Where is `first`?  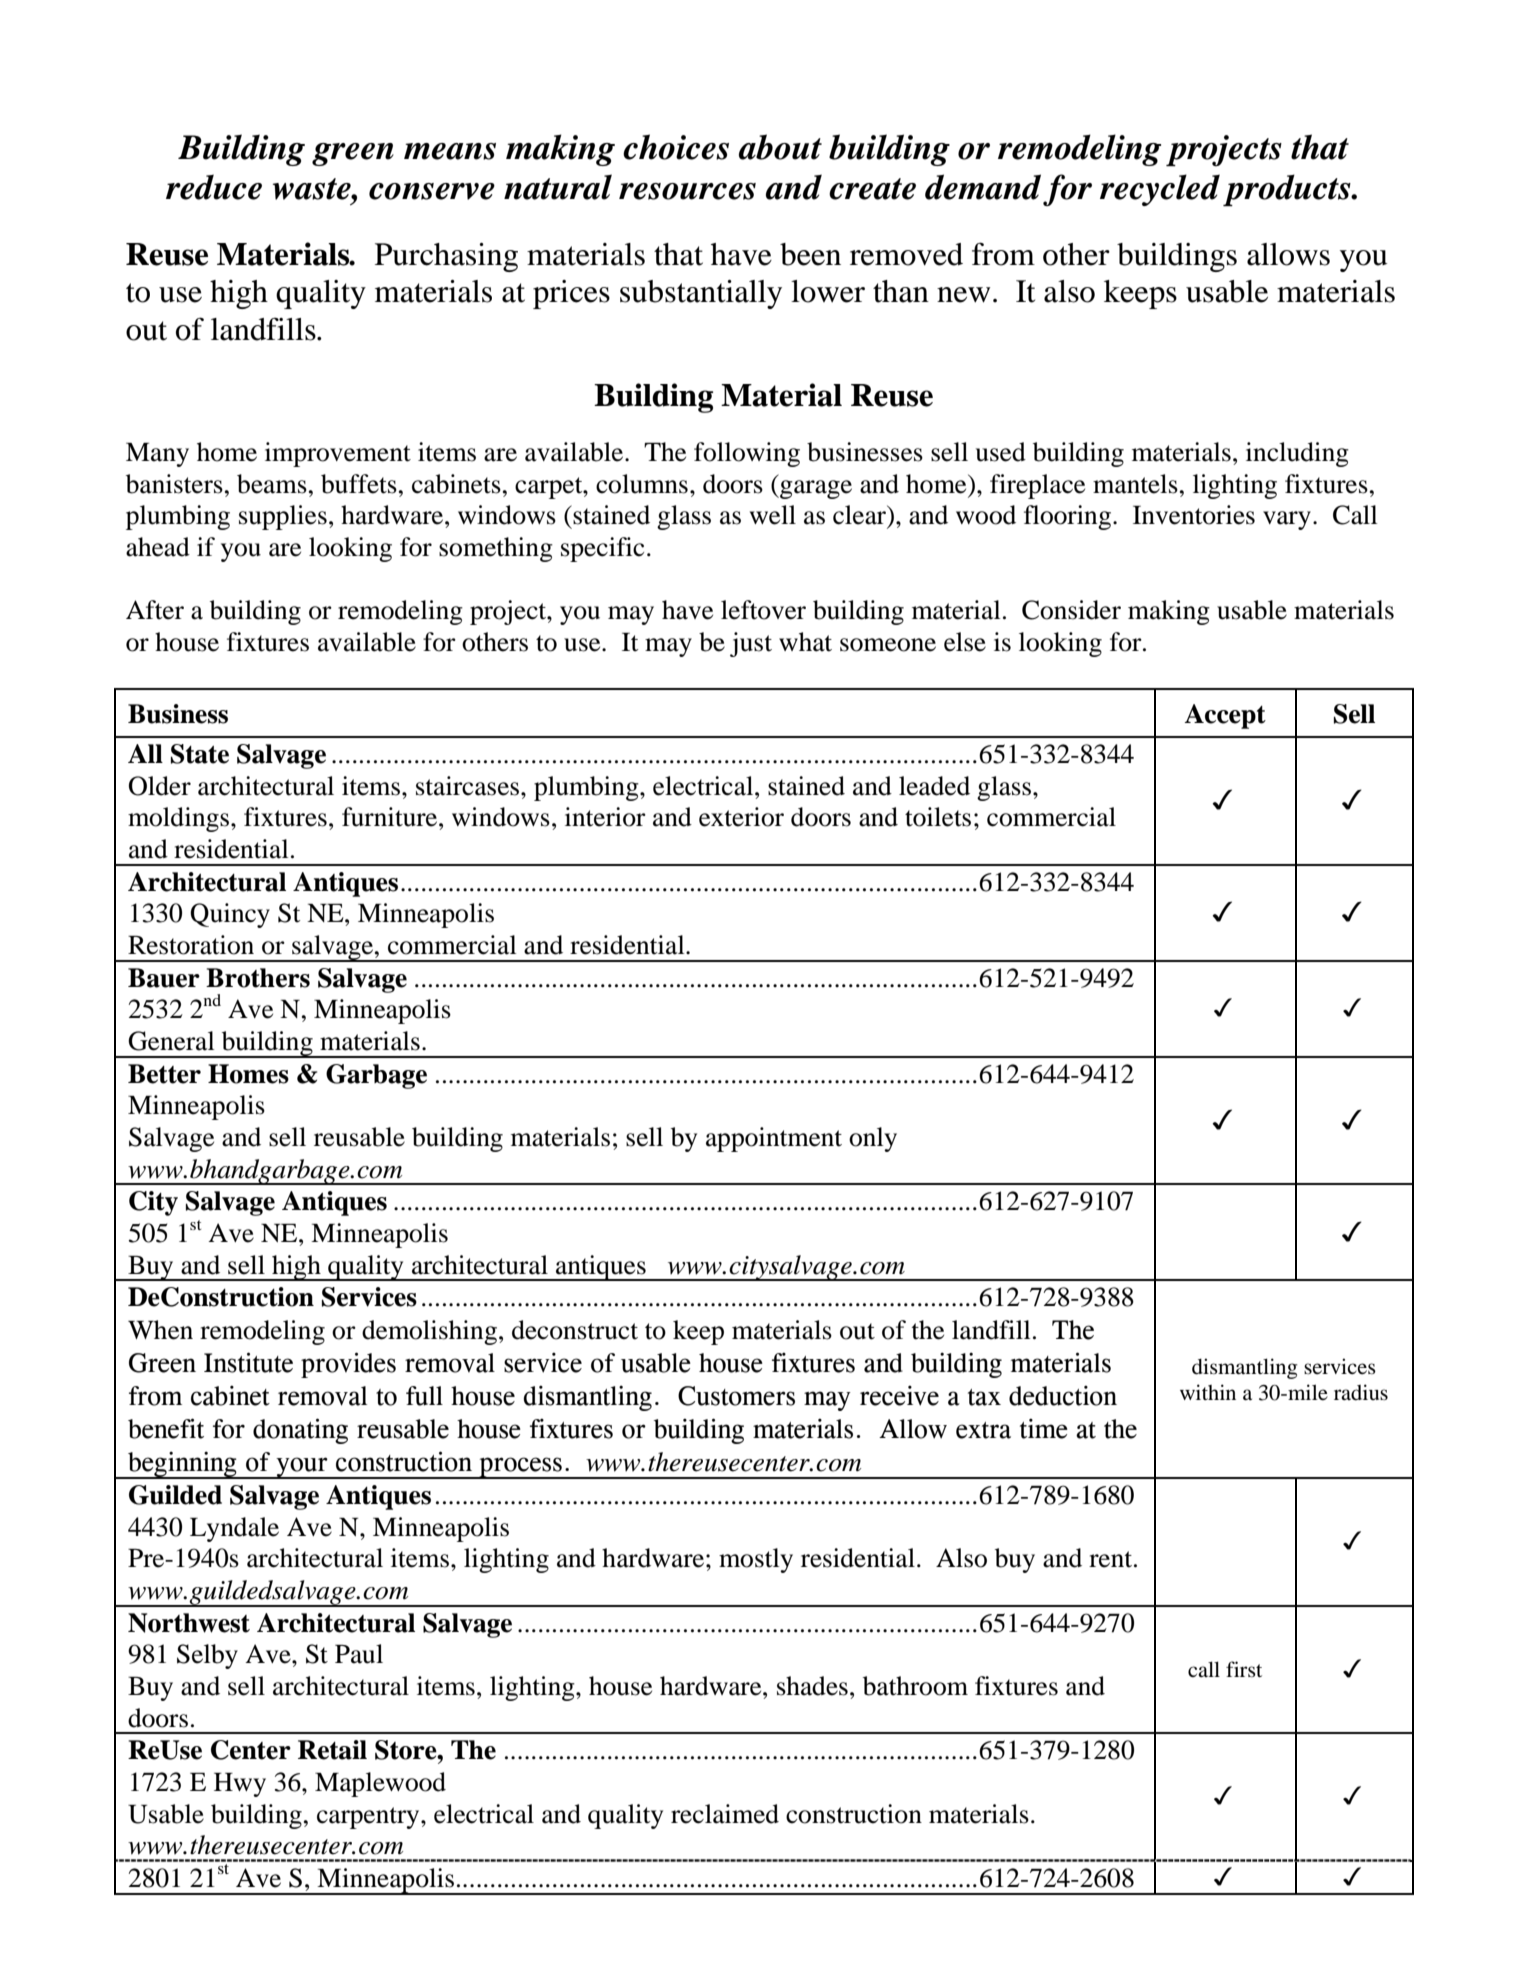
first is located at coordinates (1244, 1669).
